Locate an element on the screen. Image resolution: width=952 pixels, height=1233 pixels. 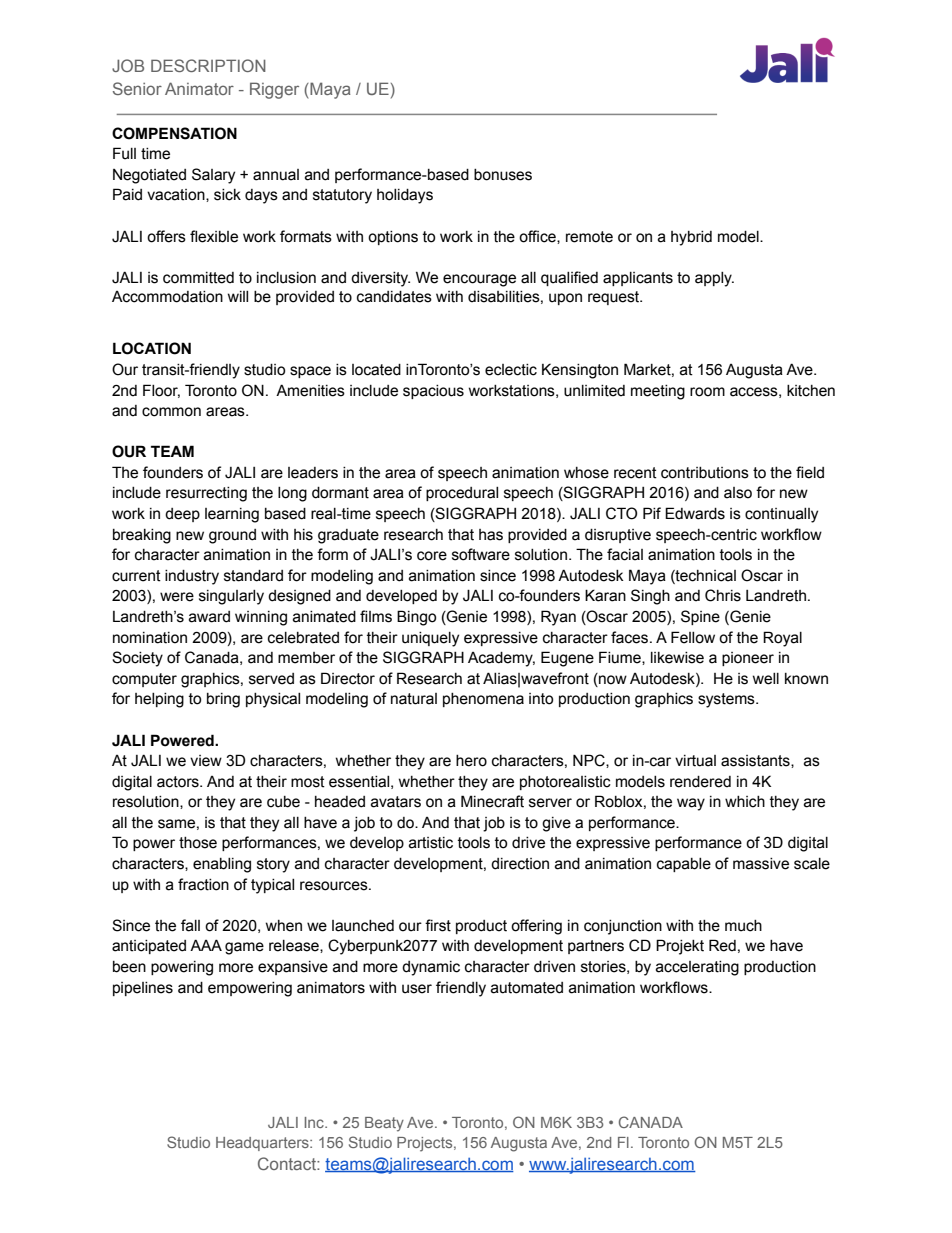
hybrid is located at coordinates (691, 238).
